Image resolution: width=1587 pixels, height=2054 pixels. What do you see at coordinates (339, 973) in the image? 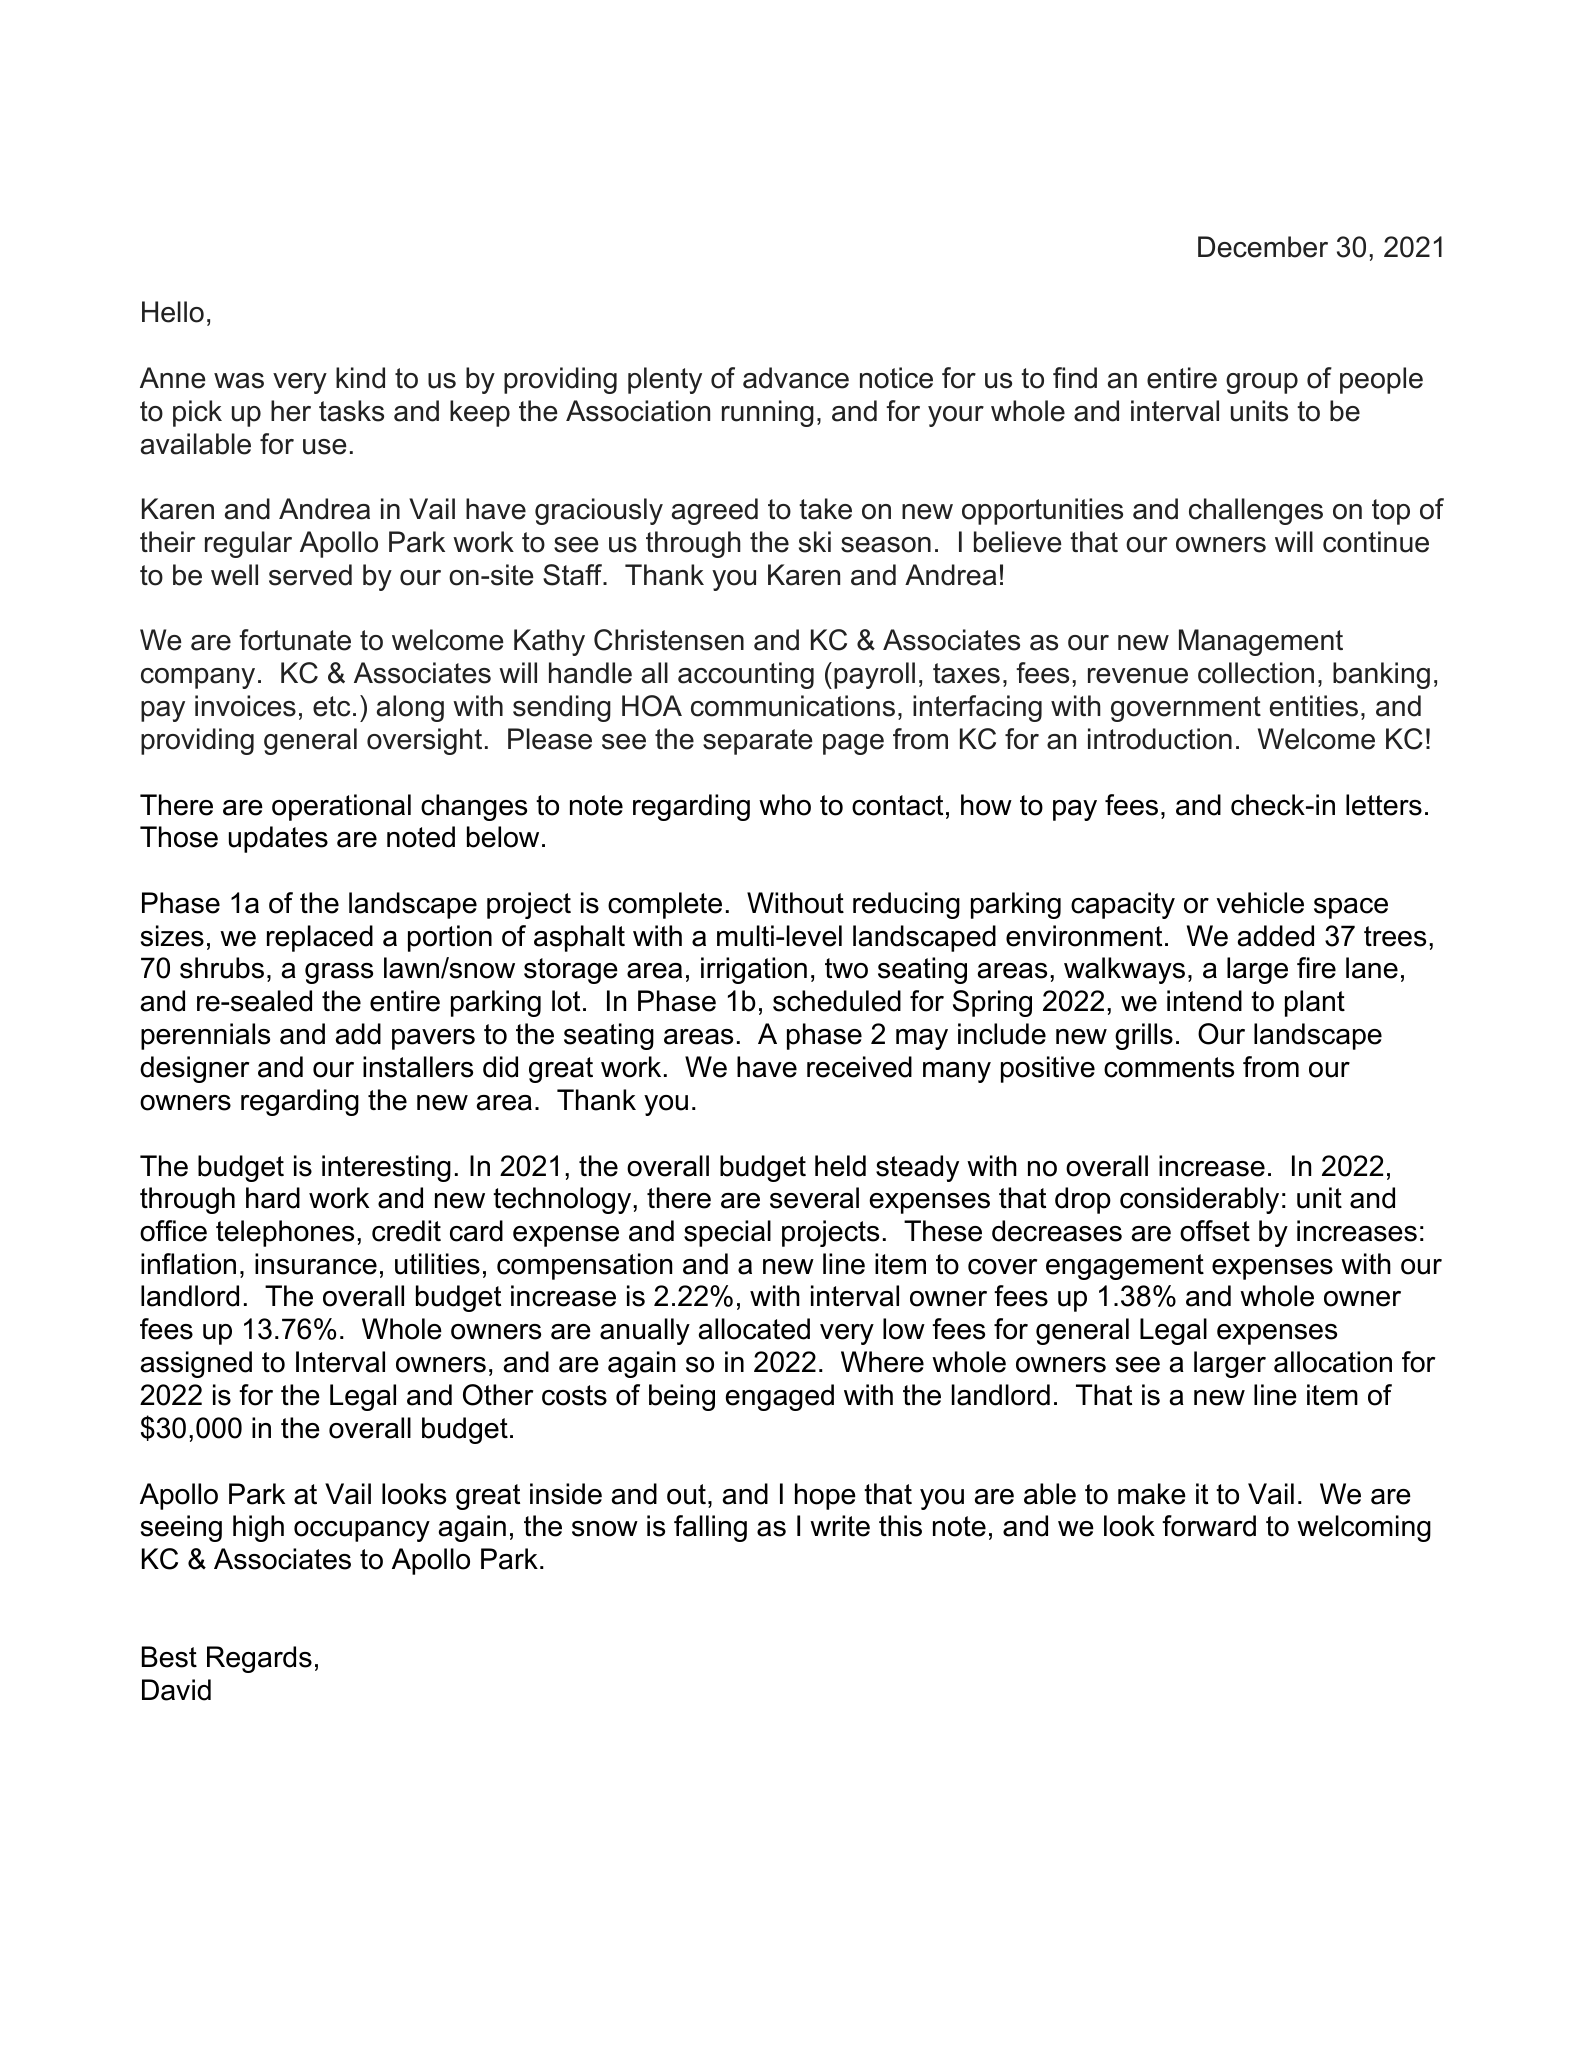
I see `grass` at bounding box center [339, 973].
